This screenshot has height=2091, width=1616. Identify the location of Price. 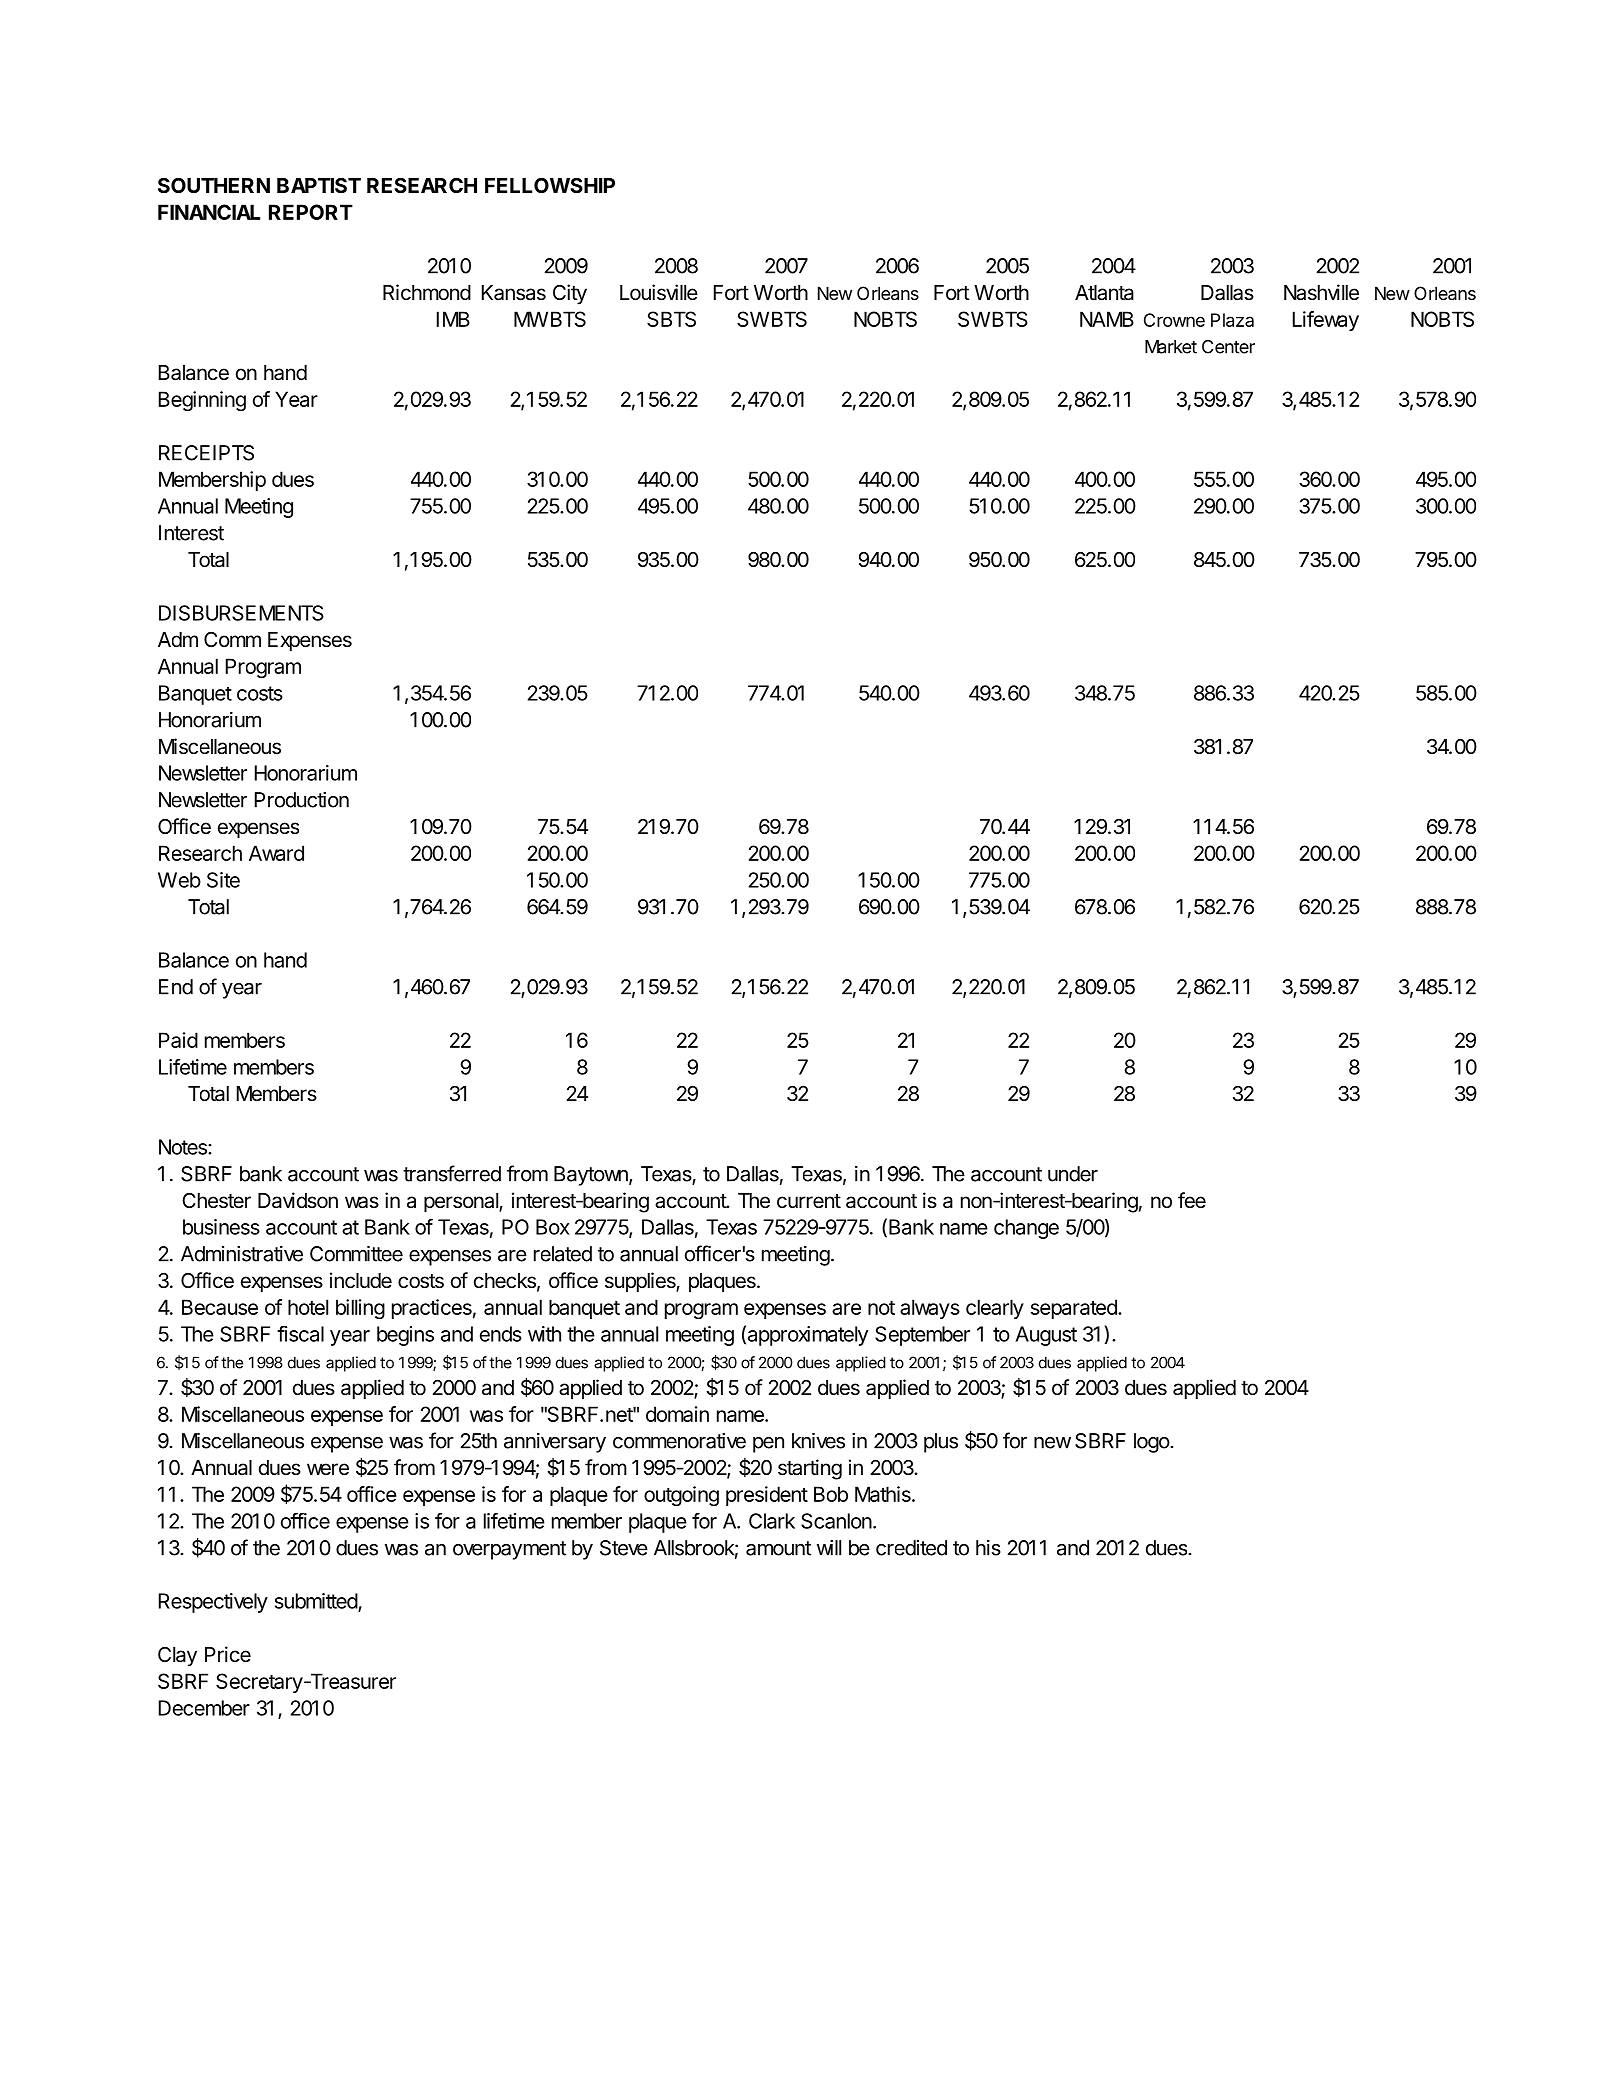
(228, 1654).
